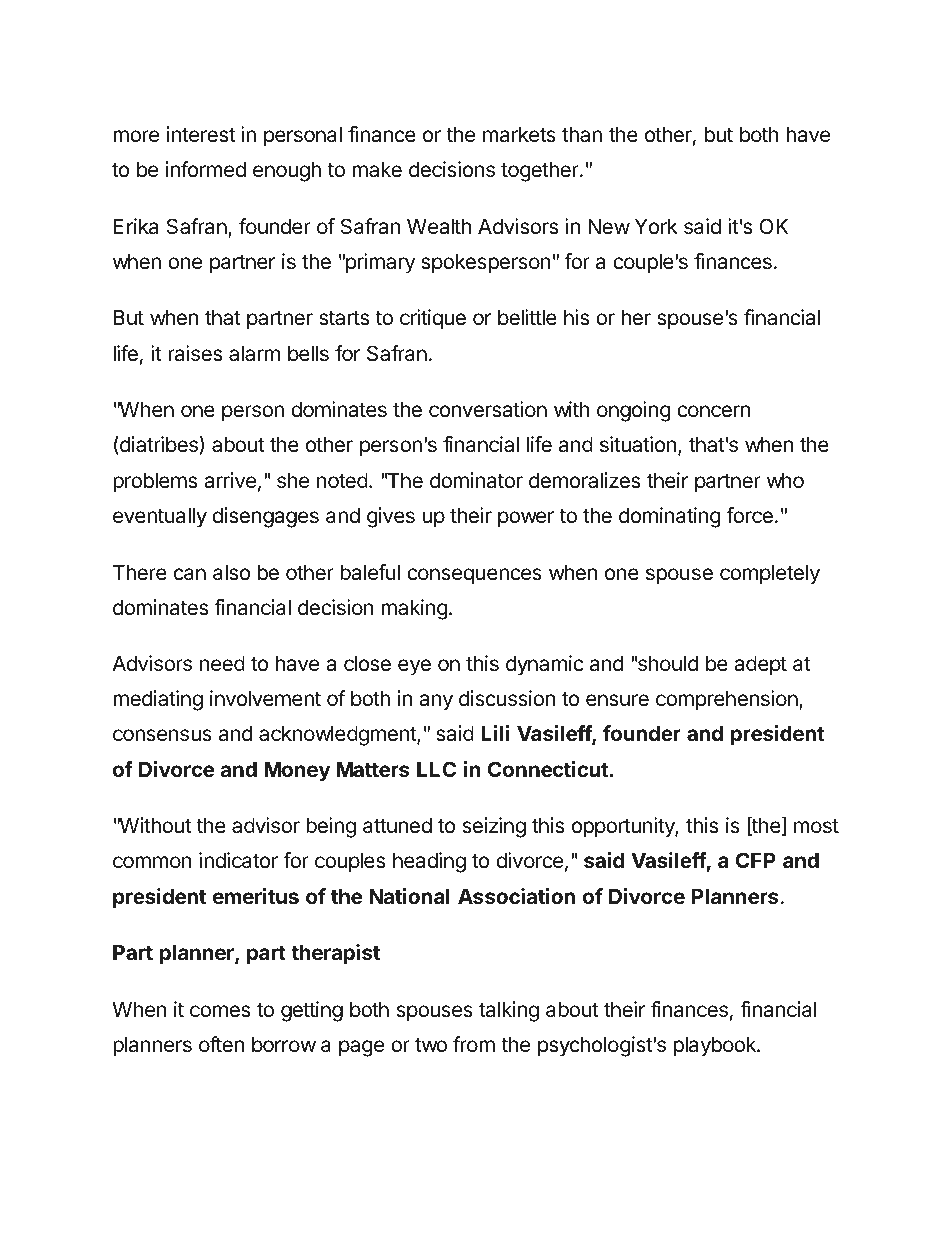 The height and width of the page is (1233, 952). What do you see at coordinates (756, 860) in the page?
I see `CFP` at bounding box center [756, 860].
